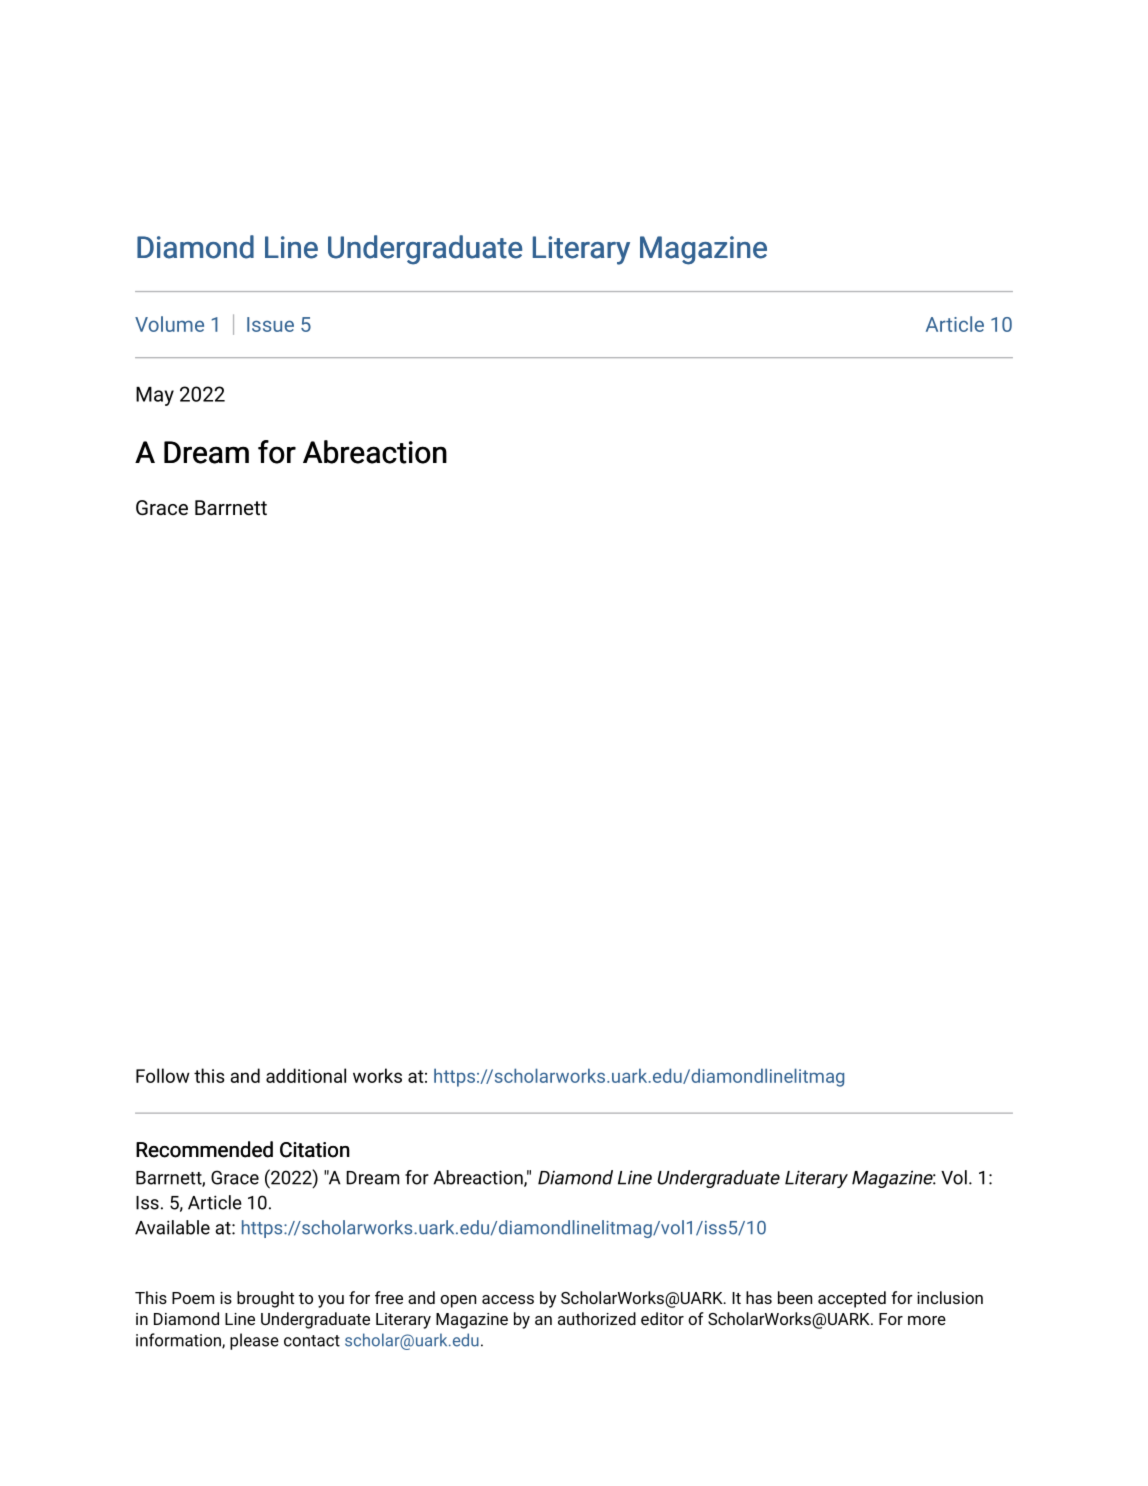 This page has width=1148, height=1486. What do you see at coordinates (155, 396) in the page?
I see `May` at bounding box center [155, 396].
